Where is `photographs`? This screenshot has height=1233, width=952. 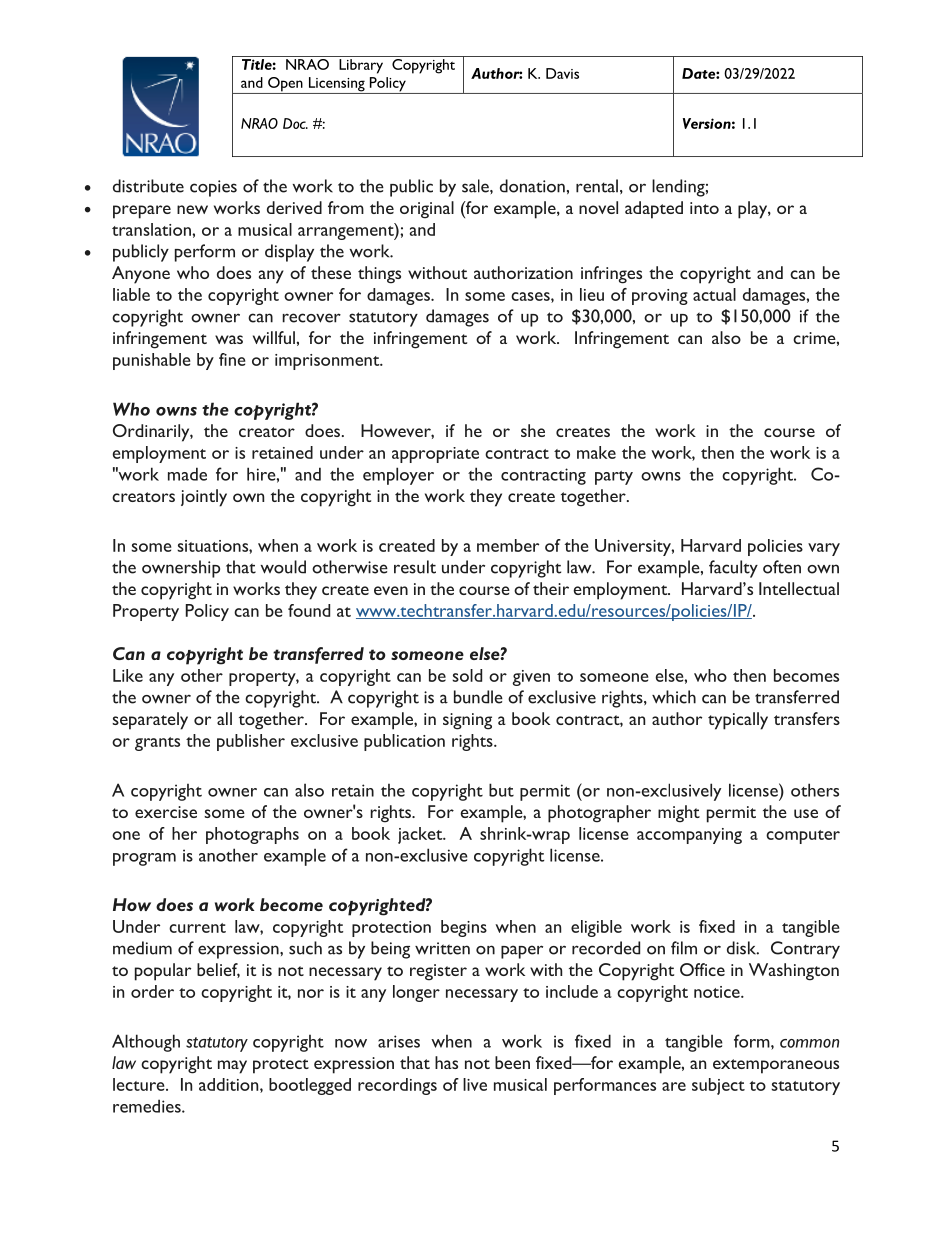 photographs is located at coordinates (252, 835).
